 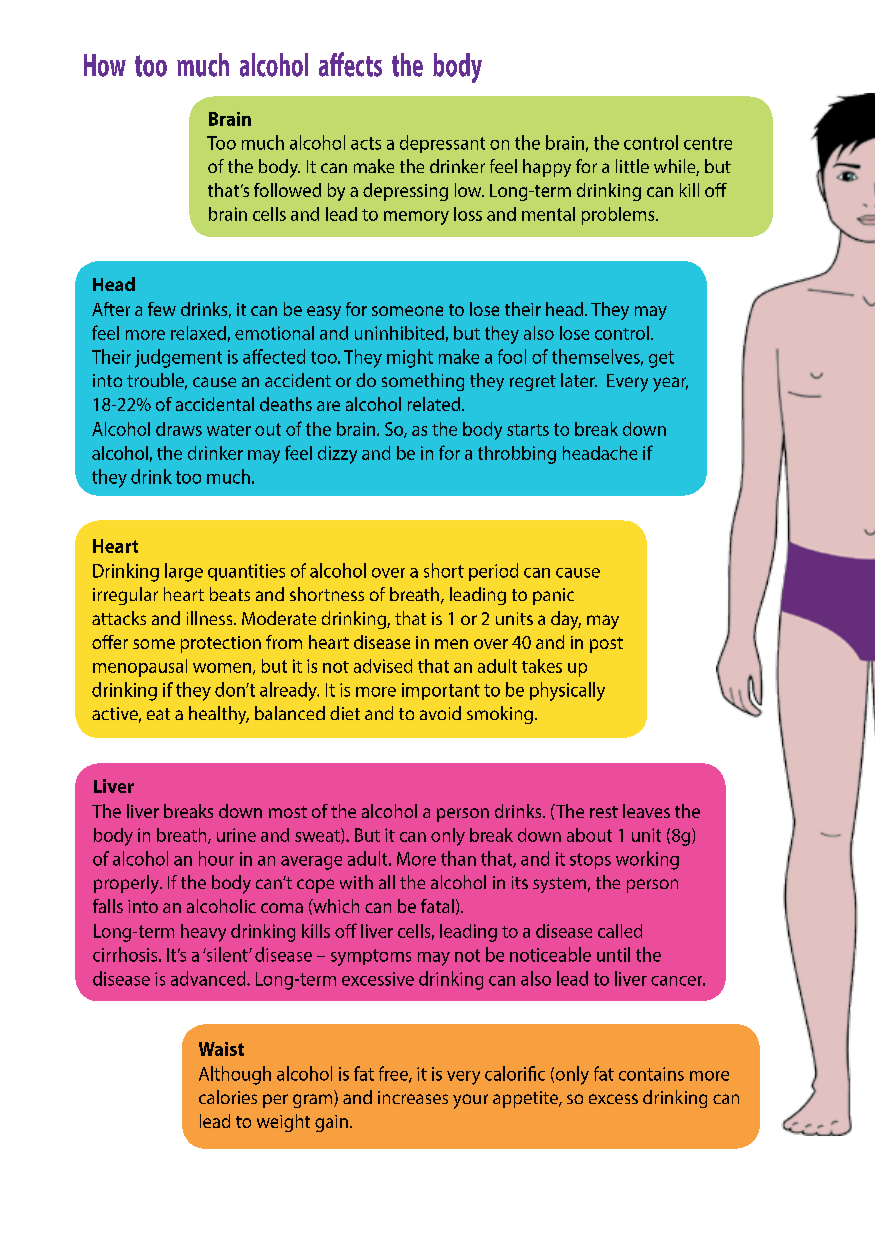 What do you see at coordinates (632, 166) in the document?
I see `little` at bounding box center [632, 166].
